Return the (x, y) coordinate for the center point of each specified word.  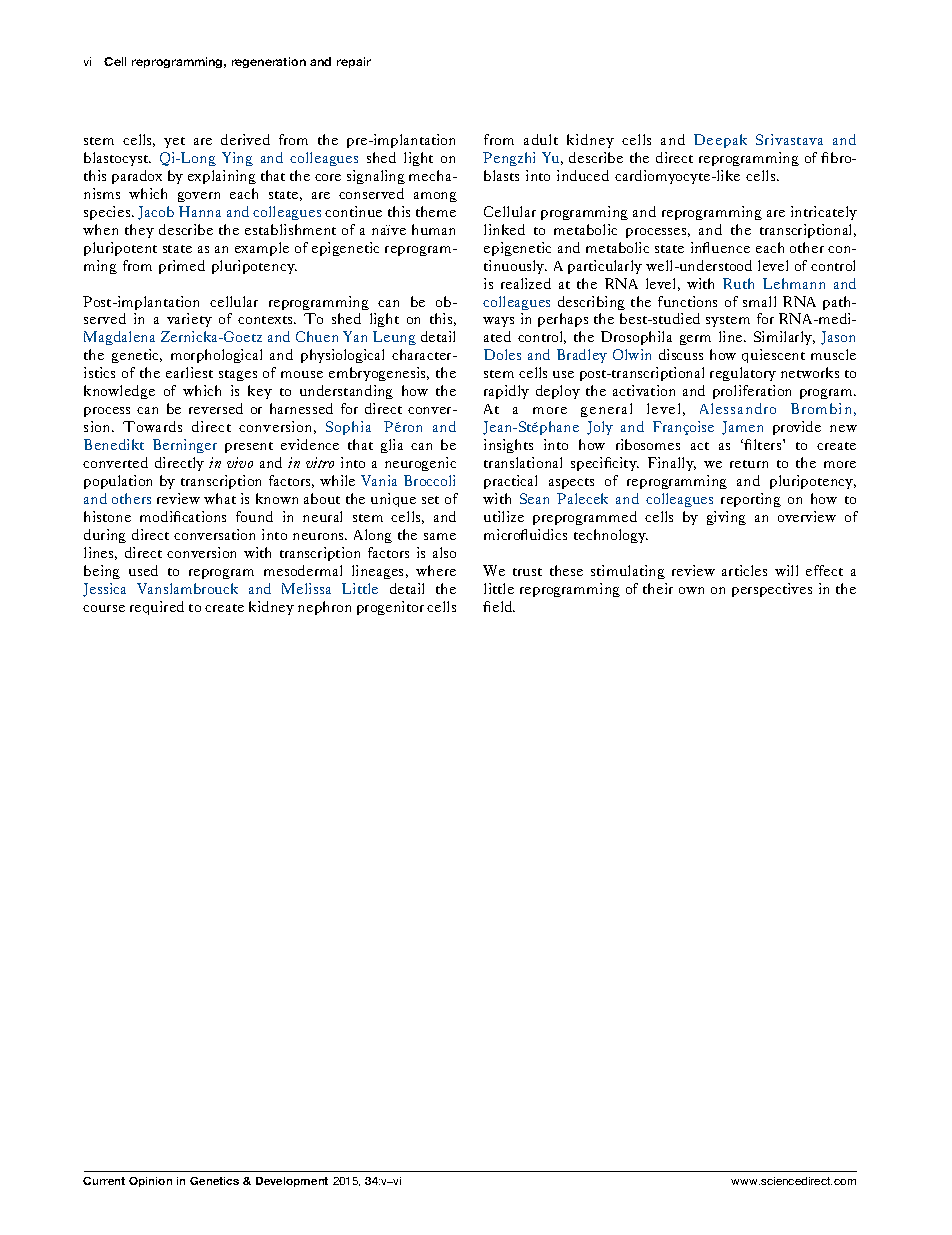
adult (541, 139)
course (104, 608)
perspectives (772, 590)
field (499, 606)
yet (174, 142)
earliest (189, 372)
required (157, 608)
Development (292, 1182)
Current (104, 1181)
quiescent (773, 356)
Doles (502, 354)
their (658, 588)
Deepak (720, 141)
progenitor (390, 608)
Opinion (150, 1182)
